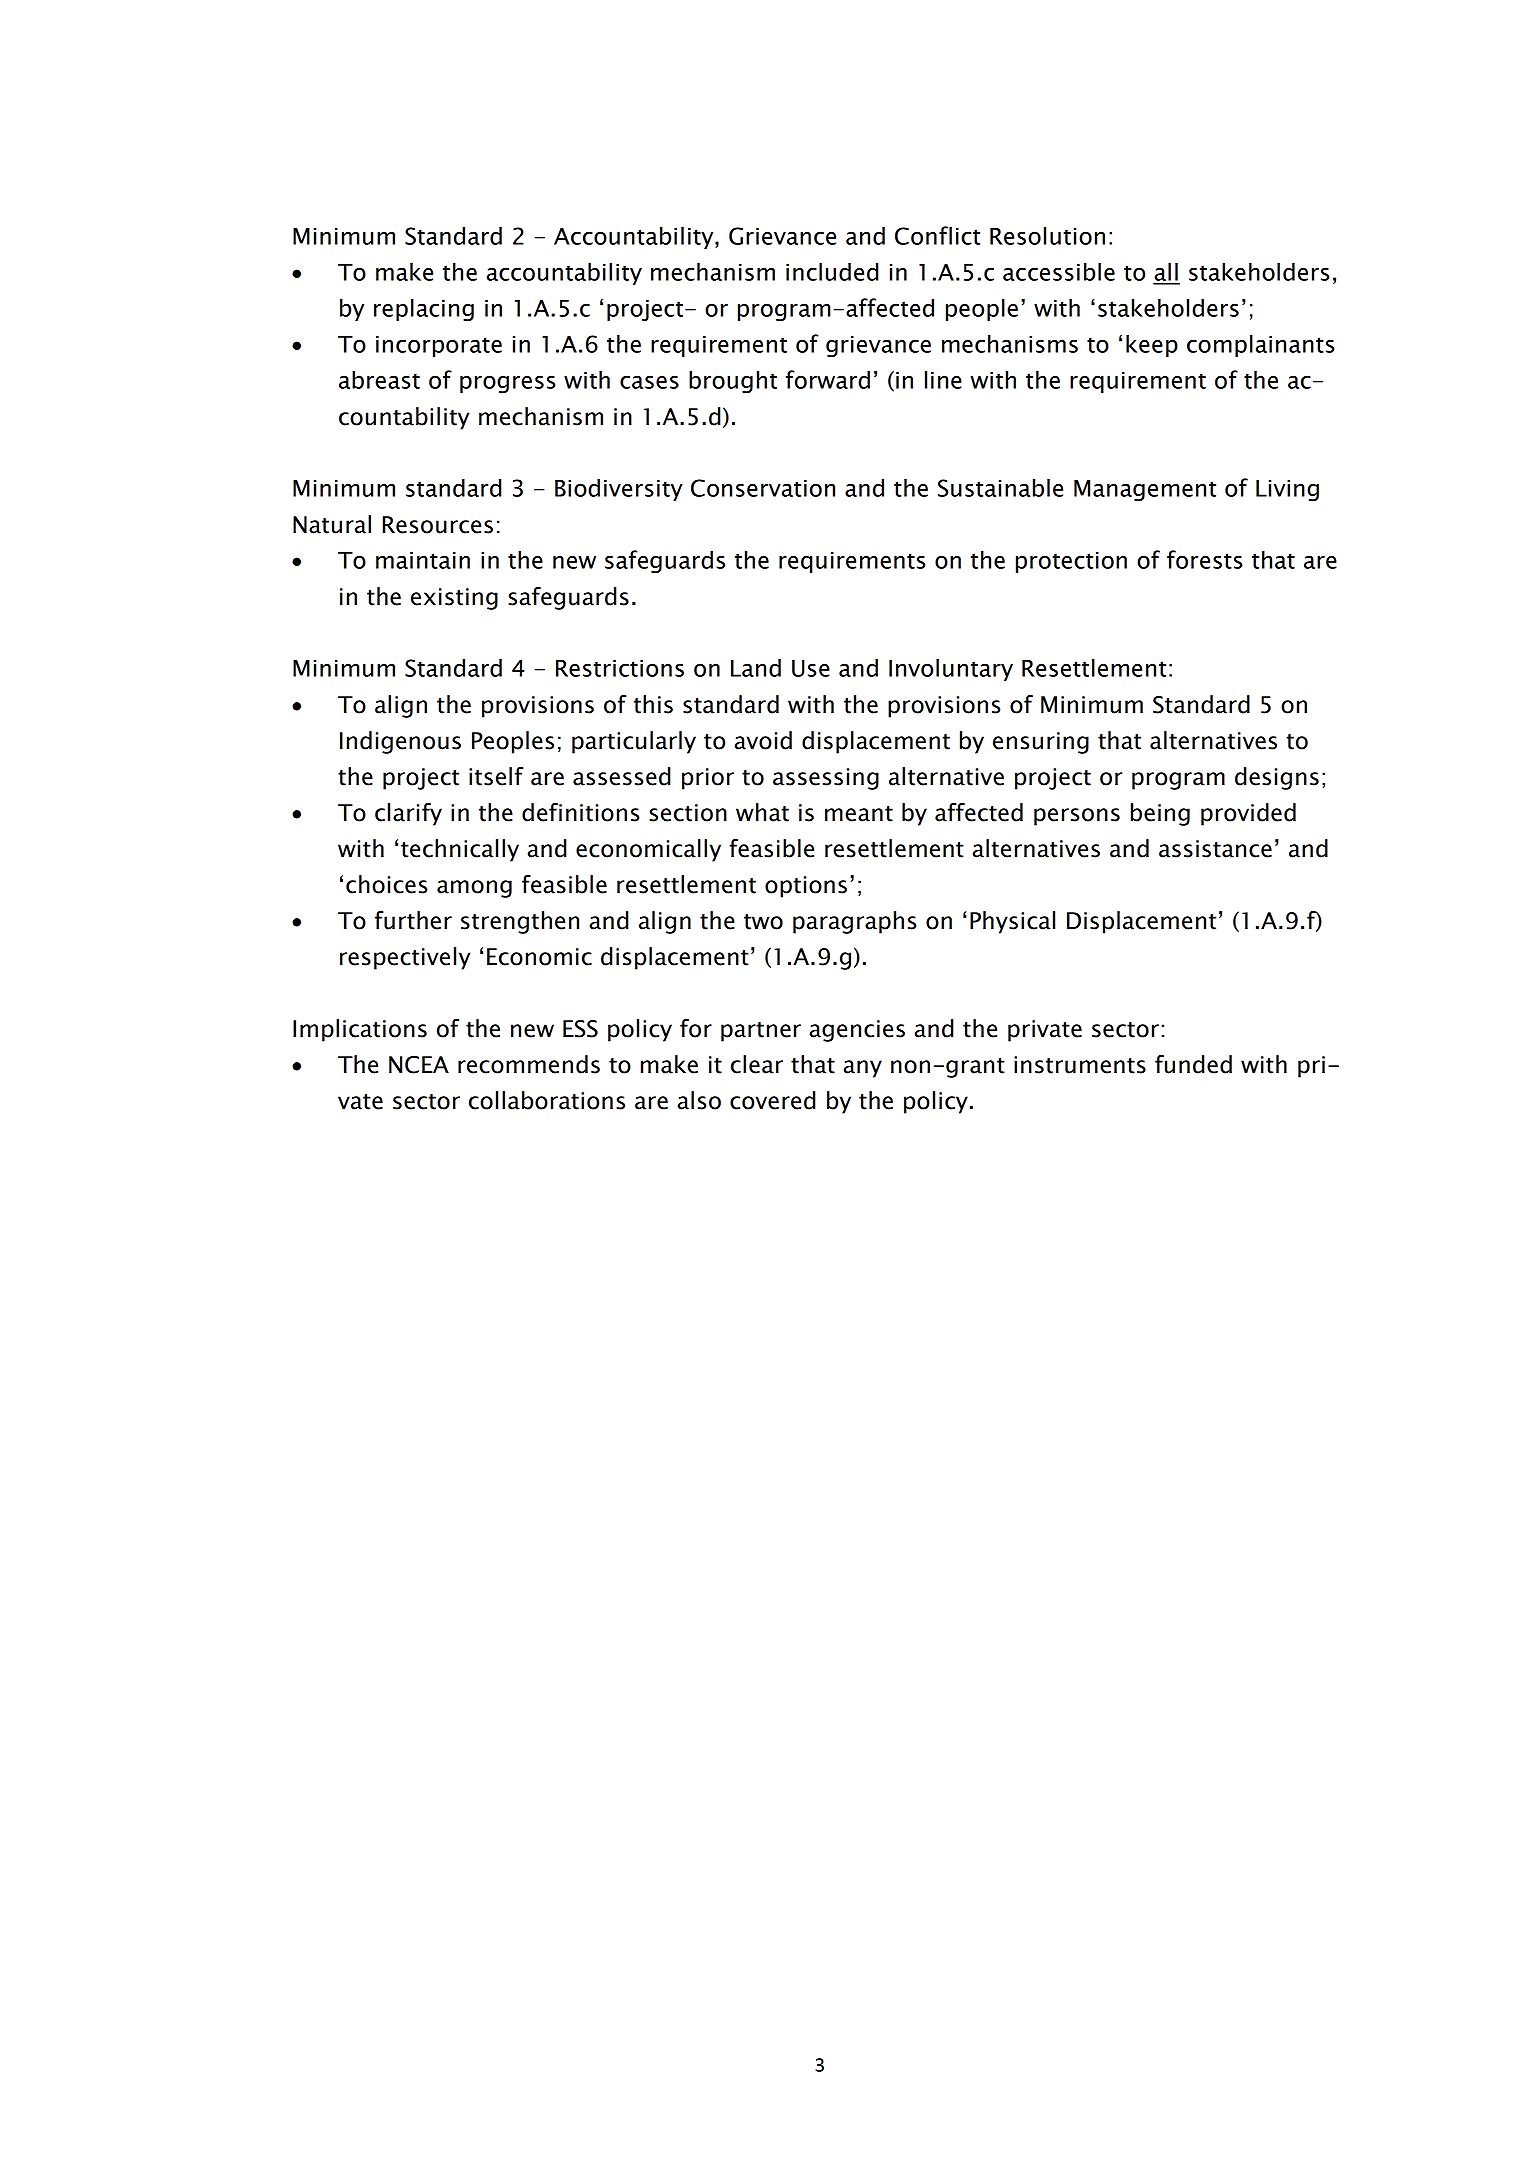 The width and height of the document is (1531, 2166). What do you see at coordinates (863, 1069) in the document?
I see `any` at bounding box center [863, 1069].
